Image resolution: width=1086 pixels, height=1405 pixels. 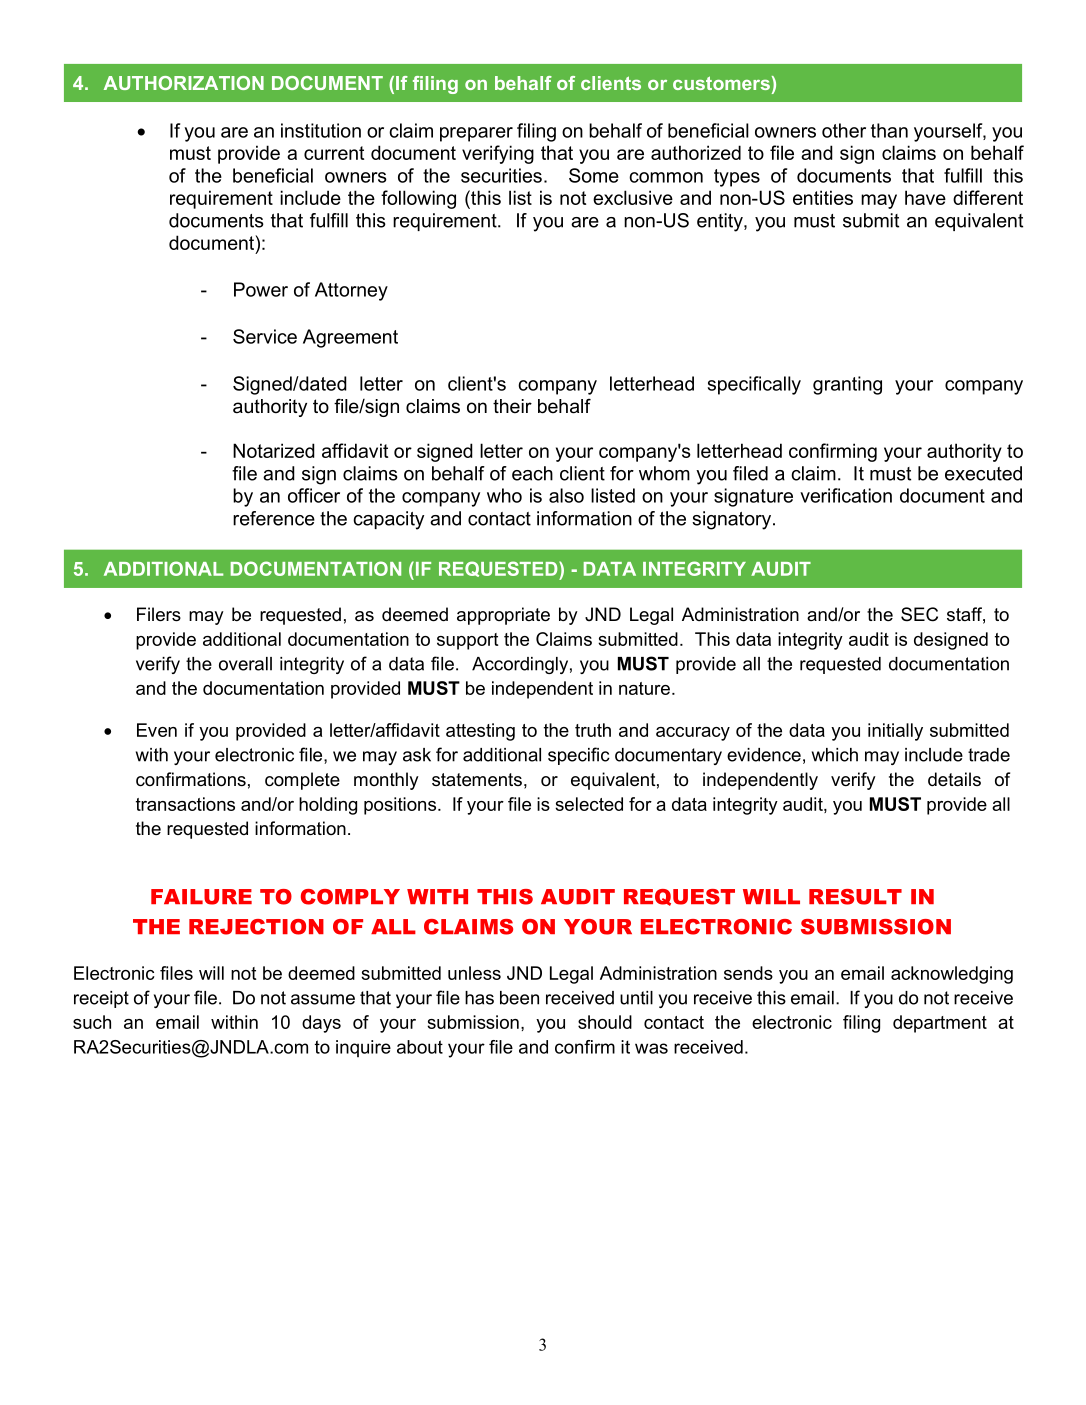 What do you see at coordinates (889, 130) in the image?
I see `than` at bounding box center [889, 130].
